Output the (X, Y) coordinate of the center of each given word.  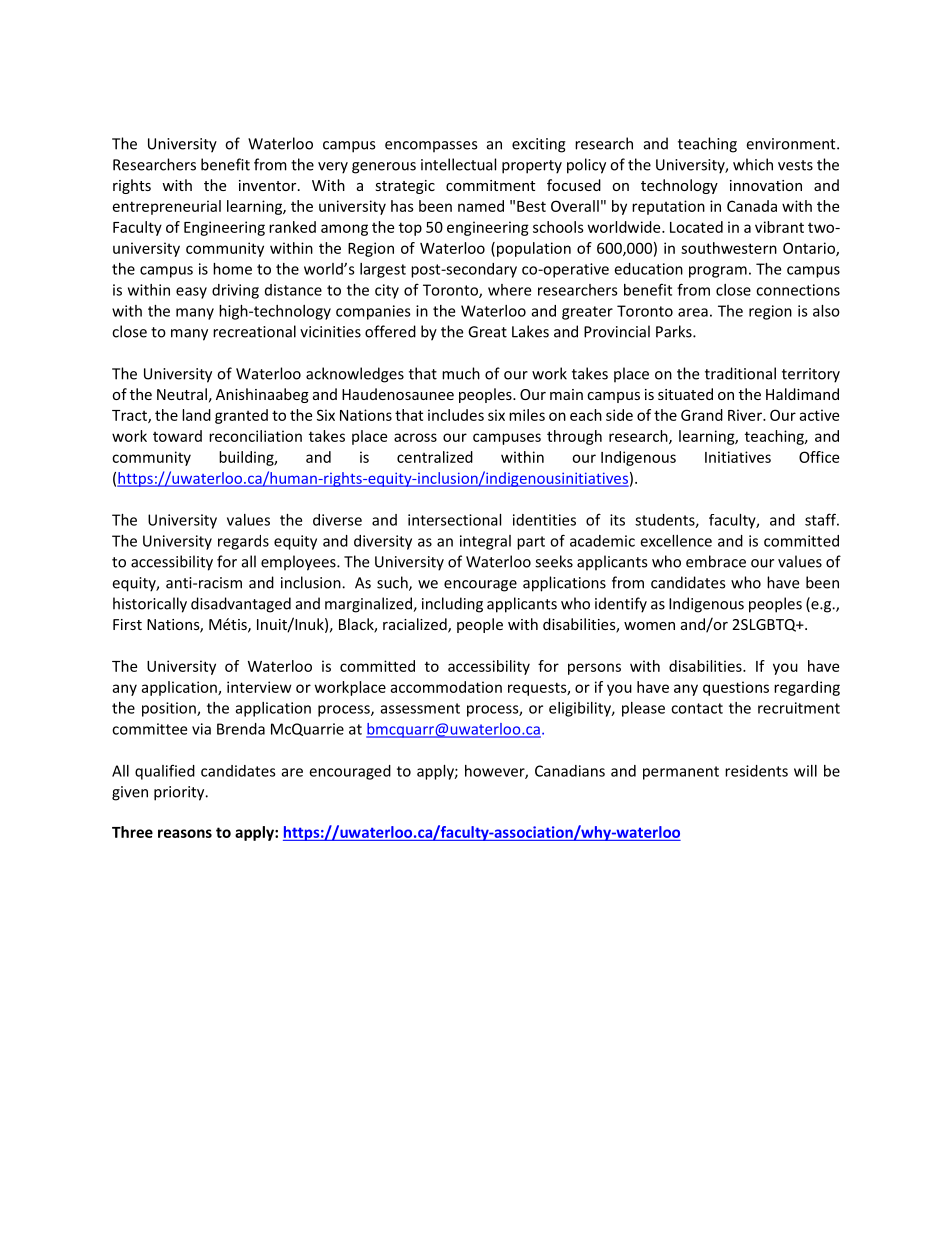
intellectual (458, 164)
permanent (681, 773)
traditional (740, 373)
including (452, 605)
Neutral (182, 394)
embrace (716, 561)
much (461, 373)
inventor (269, 185)
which (753, 164)
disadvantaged (241, 605)
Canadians (570, 771)
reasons (185, 833)
